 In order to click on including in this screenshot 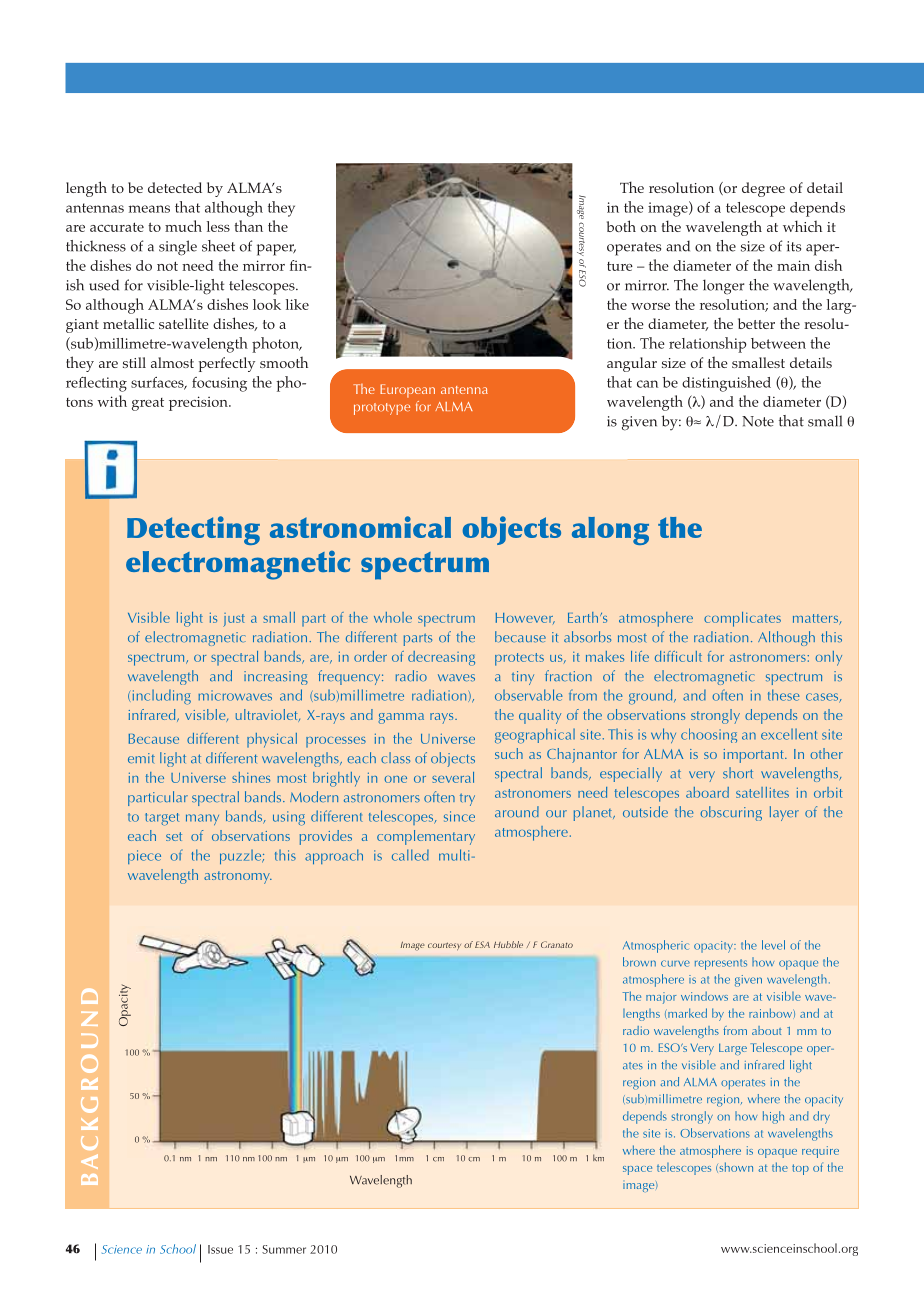, I will do `click(162, 697)`.
